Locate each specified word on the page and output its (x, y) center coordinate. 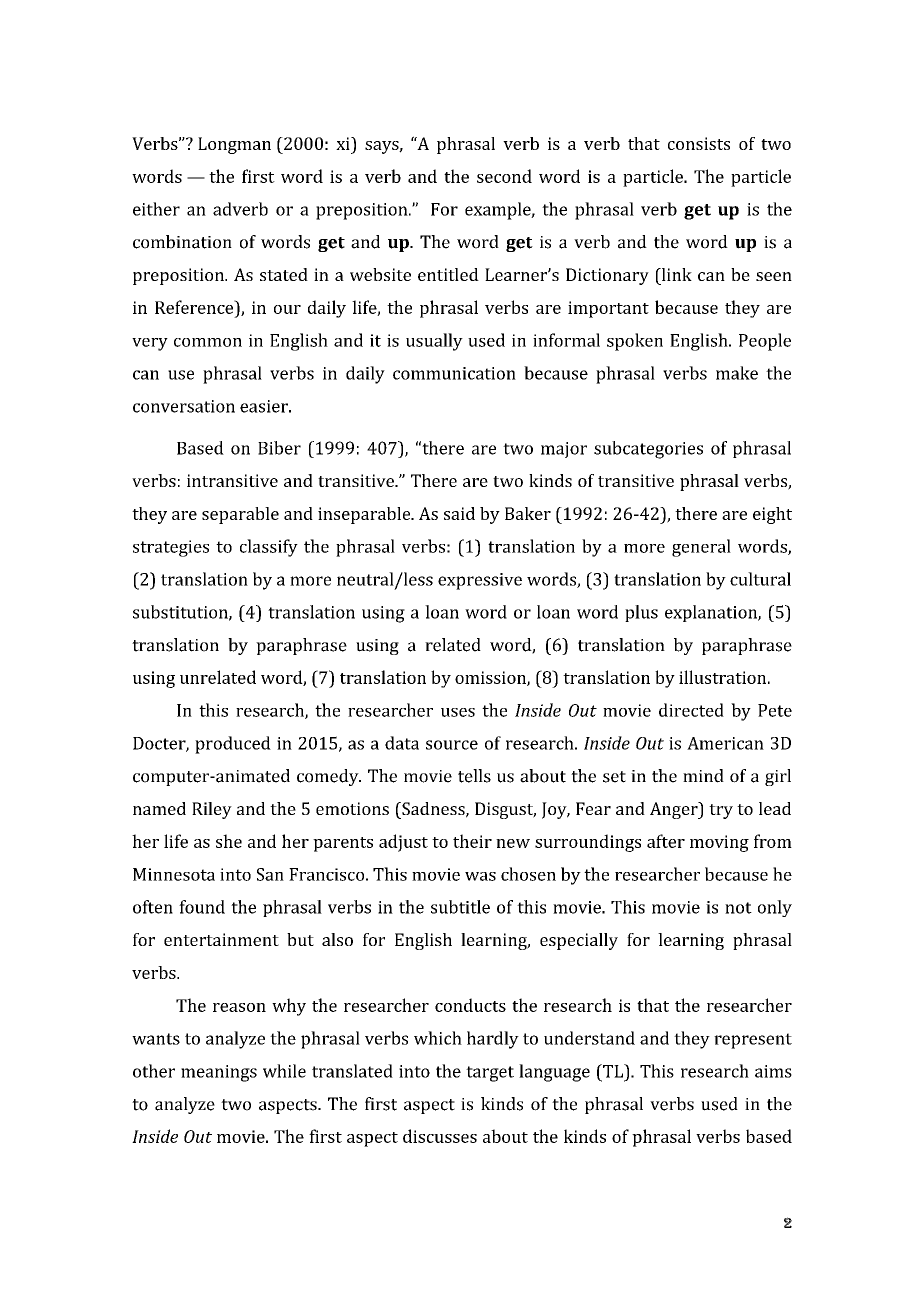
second (504, 176)
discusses (440, 1136)
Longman (234, 145)
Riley (212, 810)
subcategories (648, 450)
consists (699, 143)
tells (474, 776)
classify (269, 548)
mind (703, 776)
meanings (219, 1073)
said (459, 513)
